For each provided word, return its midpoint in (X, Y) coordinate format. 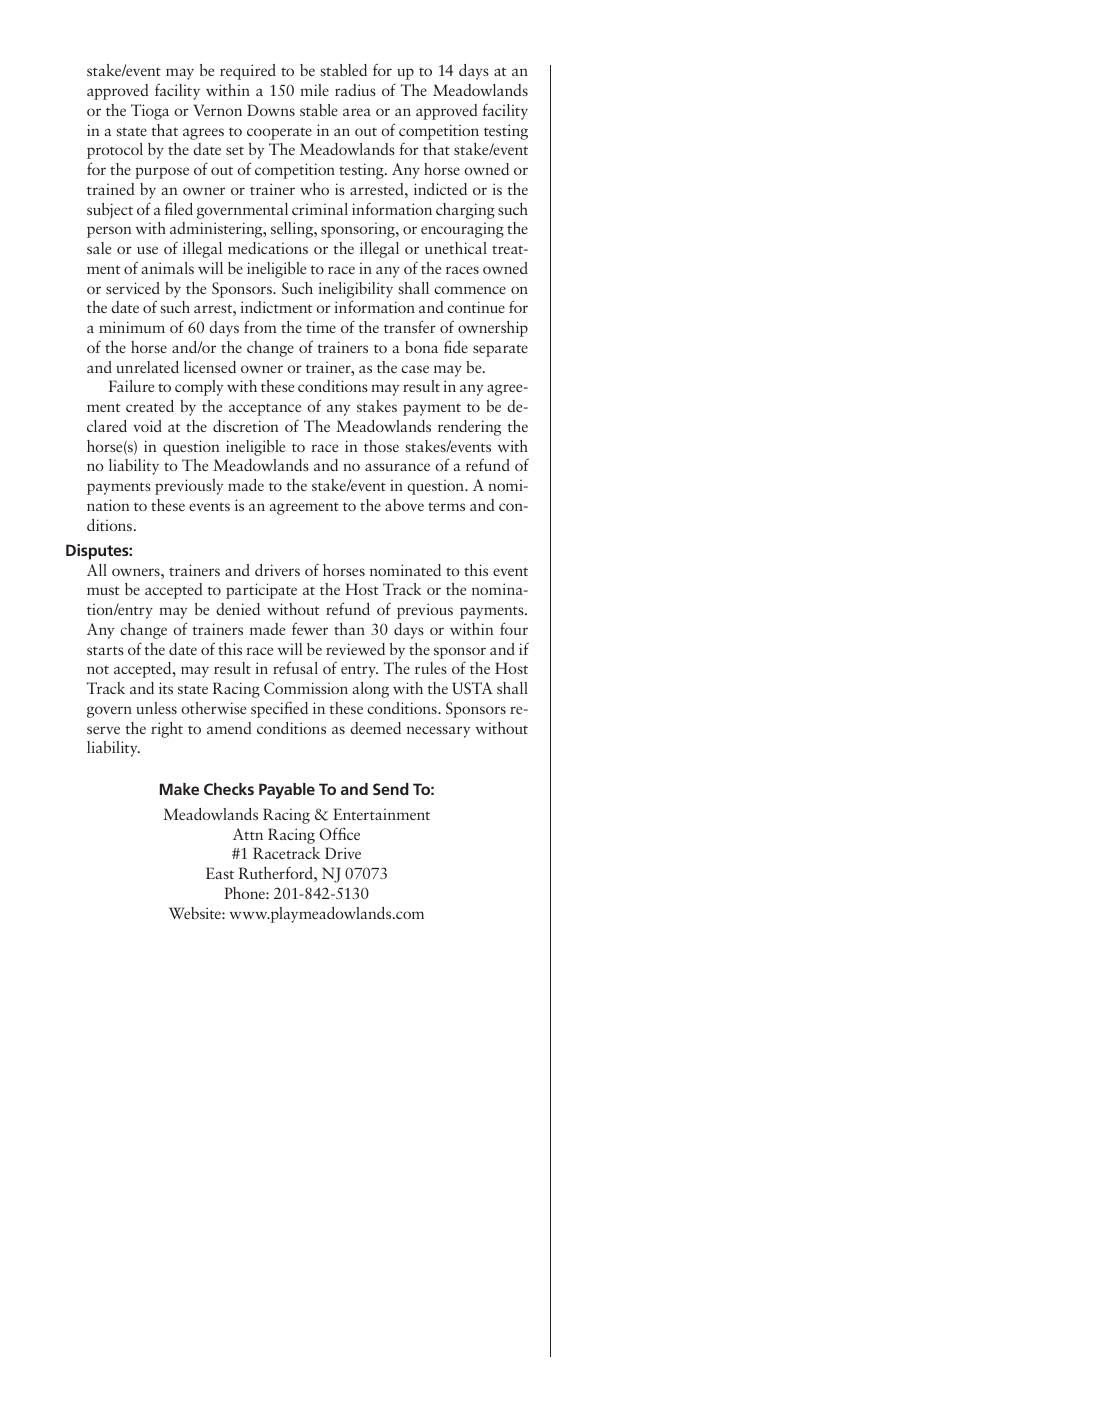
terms (446, 506)
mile (314, 90)
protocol (115, 151)
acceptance (265, 409)
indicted (440, 189)
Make (179, 789)
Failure (131, 386)
